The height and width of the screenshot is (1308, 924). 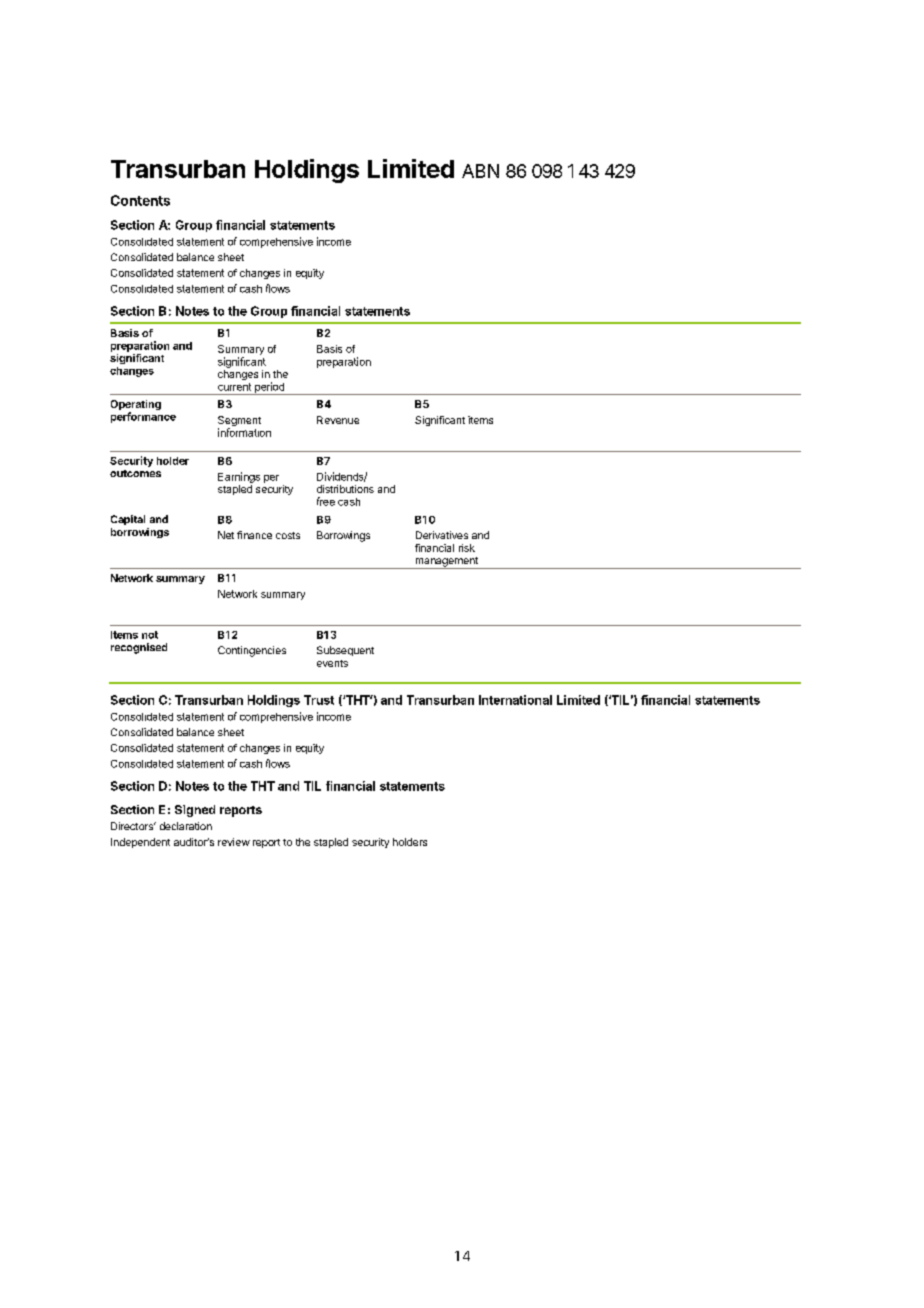 I want to click on performance, so click(x=143, y=417).
